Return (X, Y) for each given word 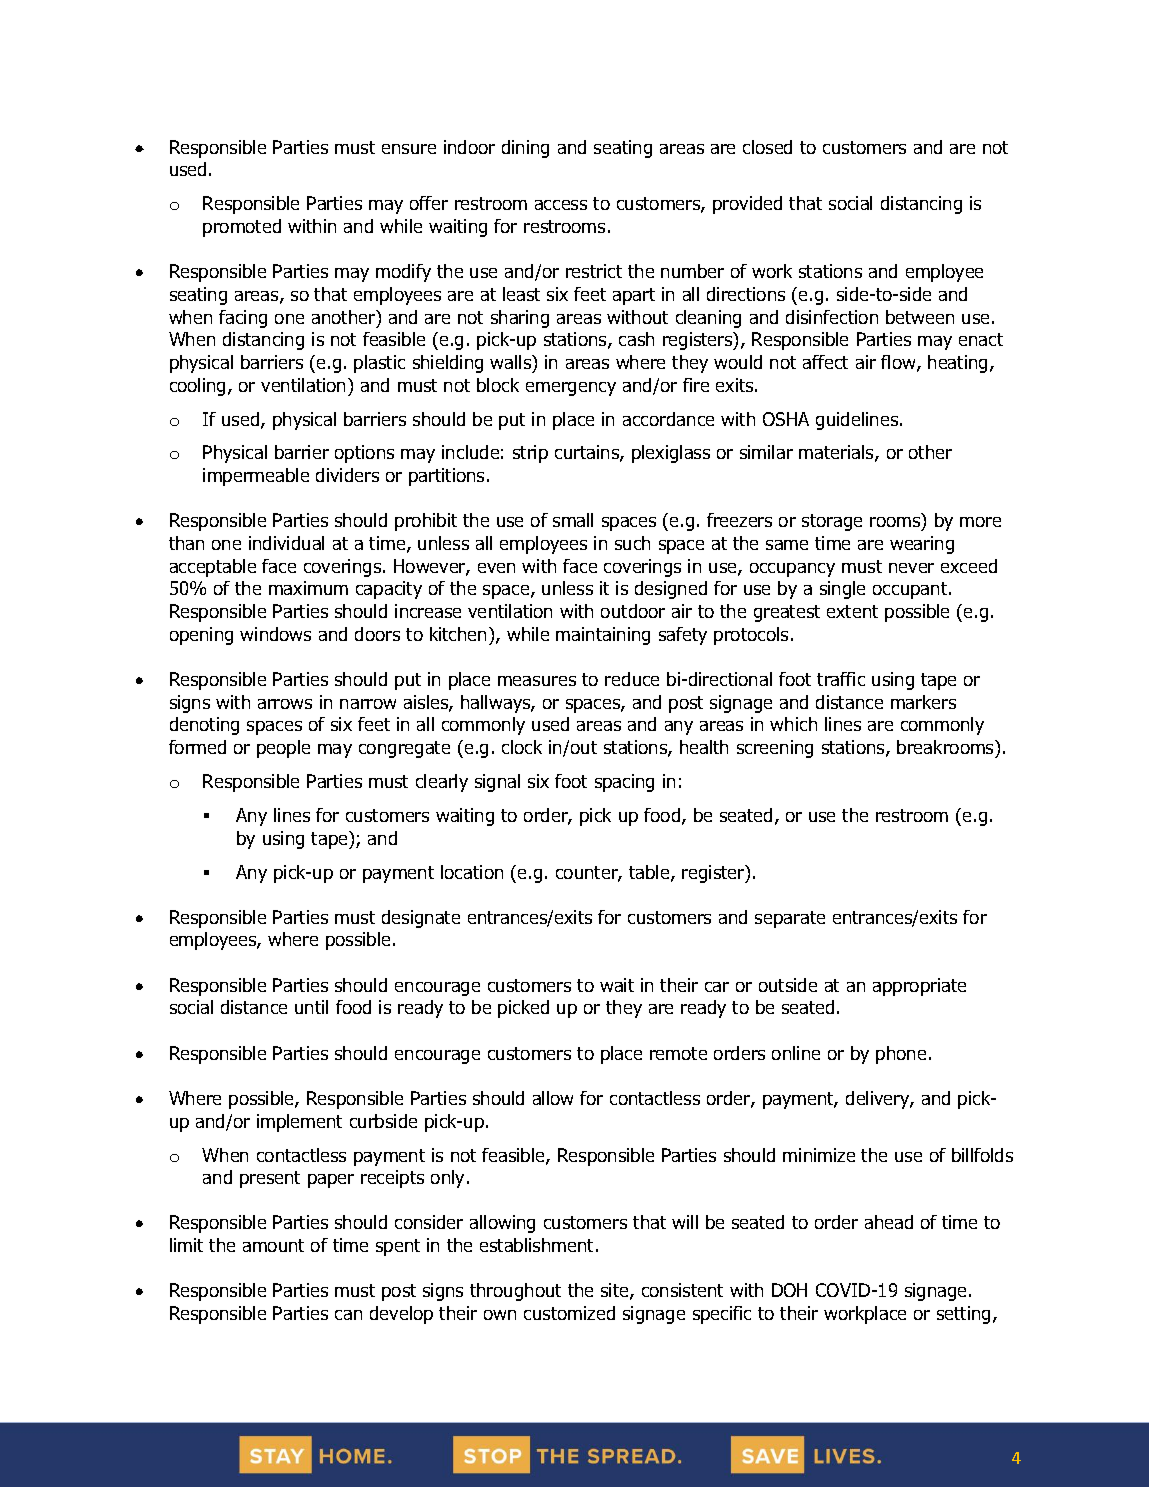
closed (767, 147)
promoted (242, 228)
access (561, 205)
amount (273, 1245)
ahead (889, 1222)
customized (569, 1313)
